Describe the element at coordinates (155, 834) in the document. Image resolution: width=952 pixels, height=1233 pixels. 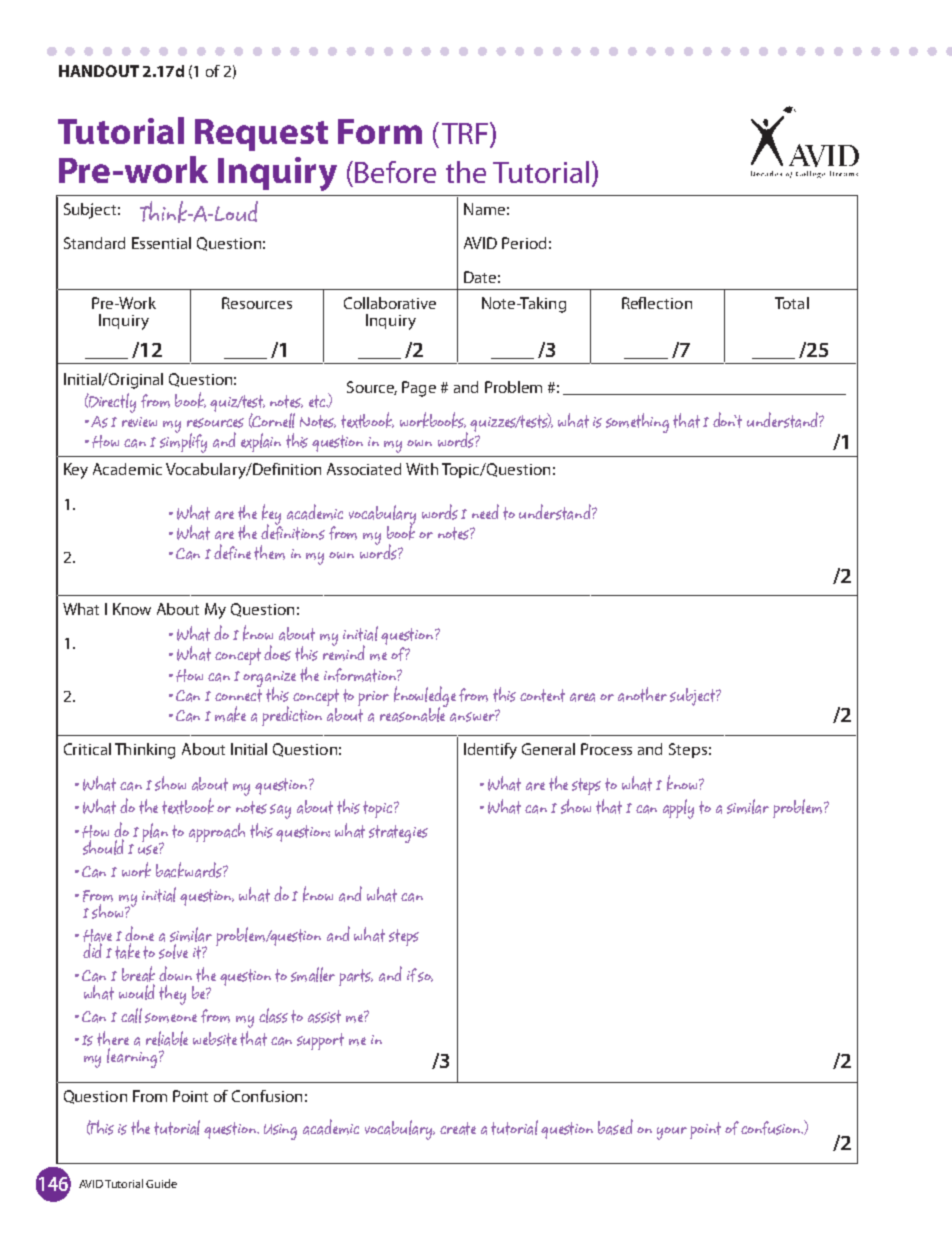
I see `plan` at that location.
